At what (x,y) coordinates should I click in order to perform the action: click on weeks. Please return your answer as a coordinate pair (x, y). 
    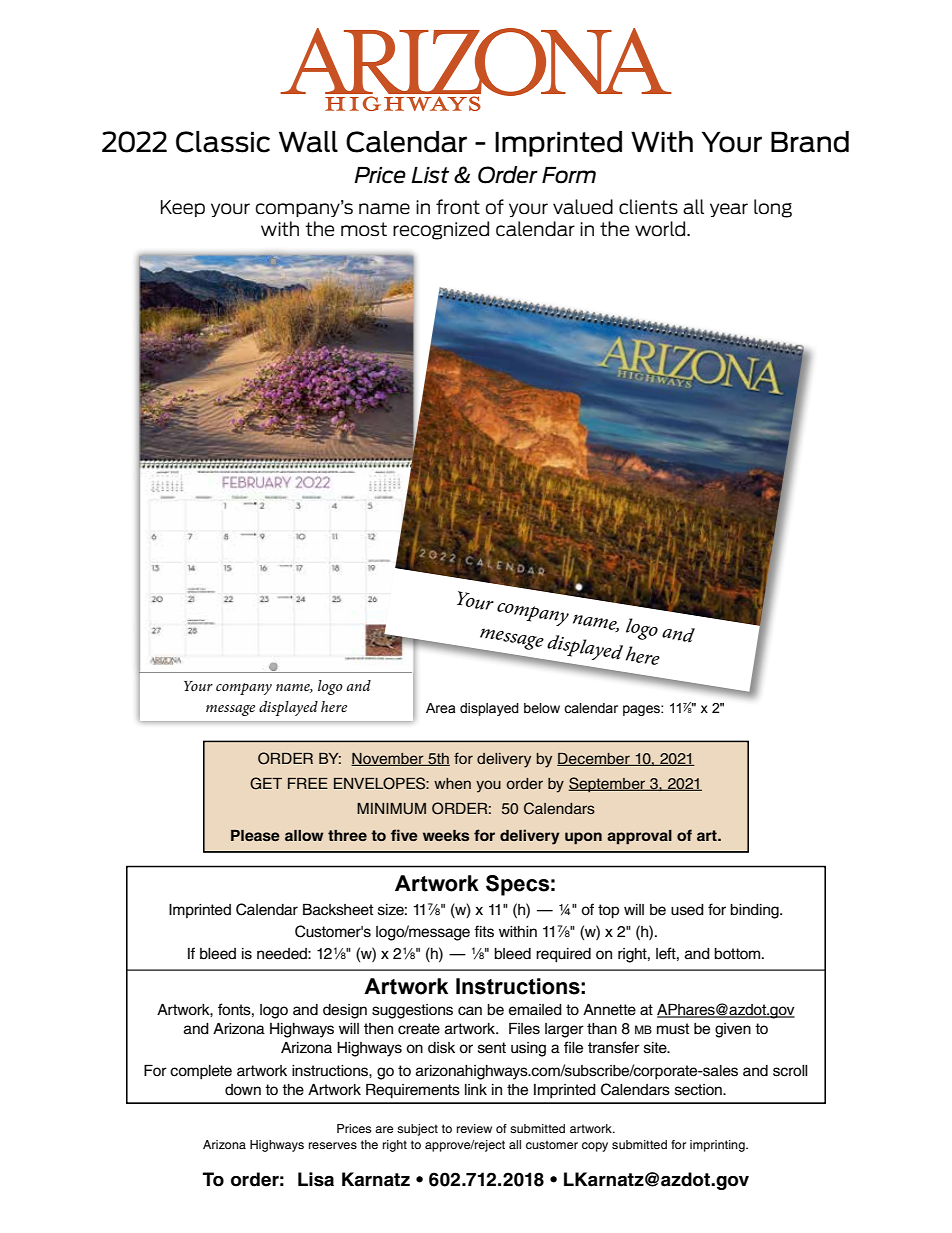
    Looking at the image, I should click on (446, 835).
